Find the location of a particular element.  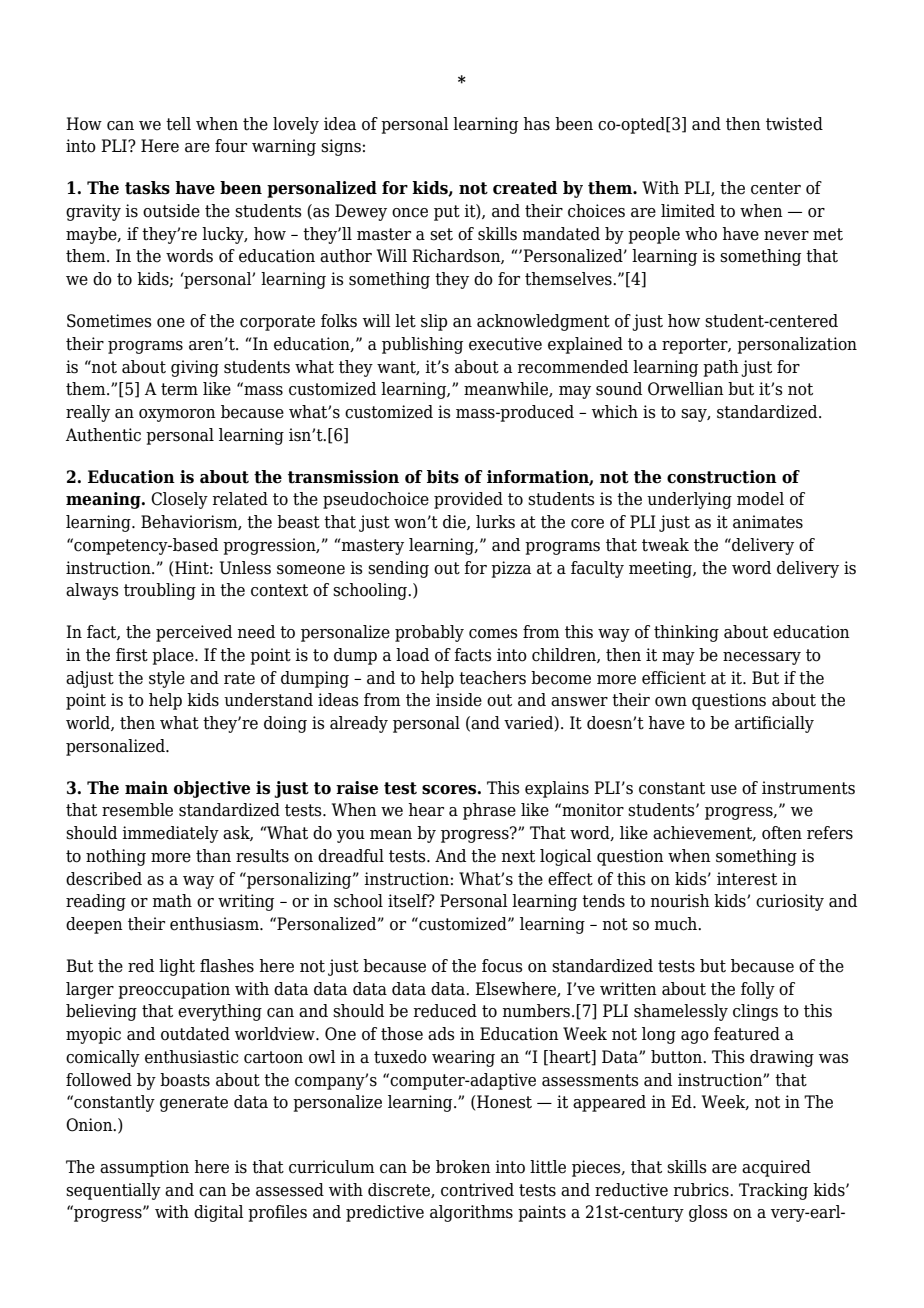

assumption is located at coordinates (144, 1168).
